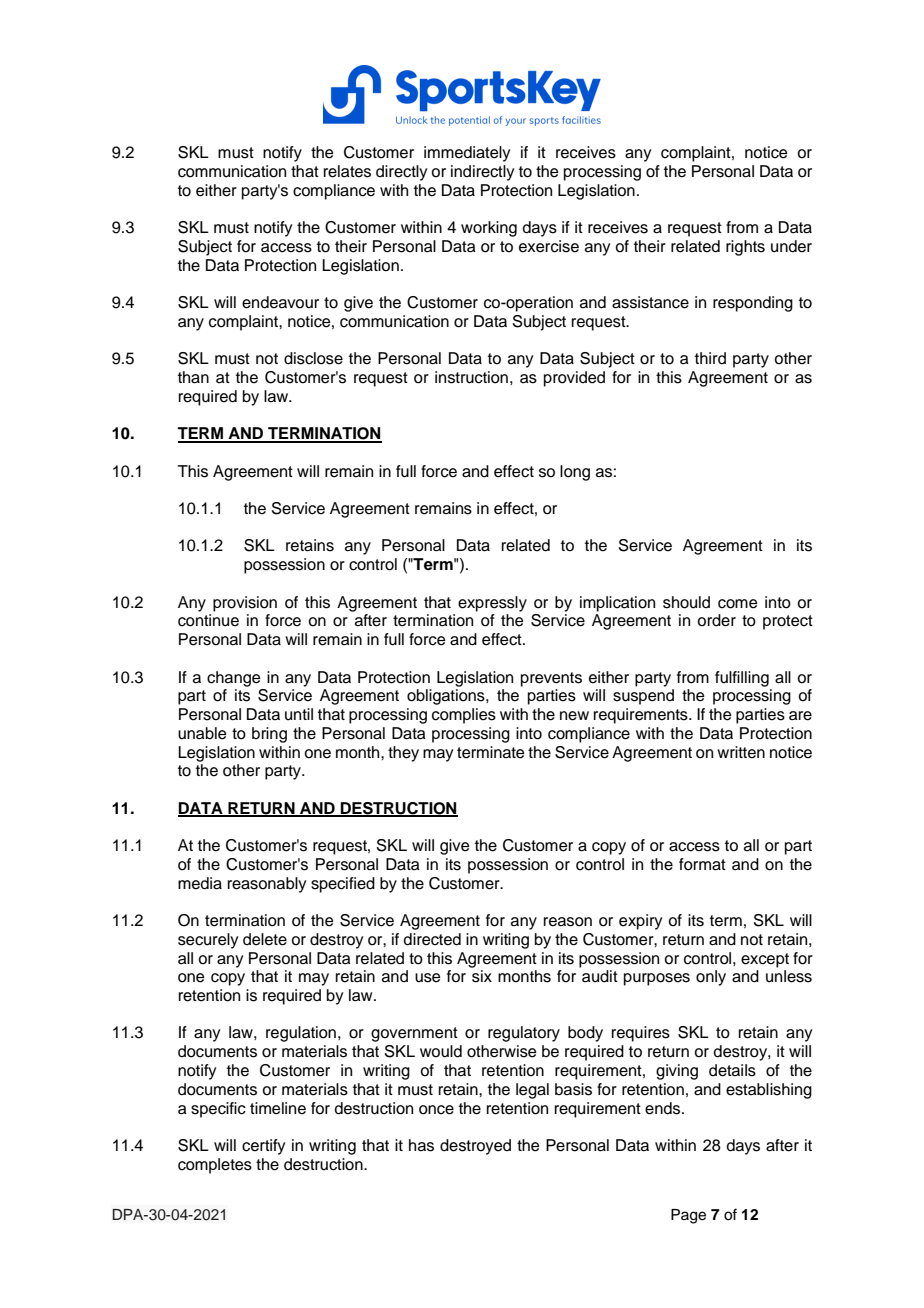  What do you see at coordinates (489, 229) in the document?
I see `working` at bounding box center [489, 229].
